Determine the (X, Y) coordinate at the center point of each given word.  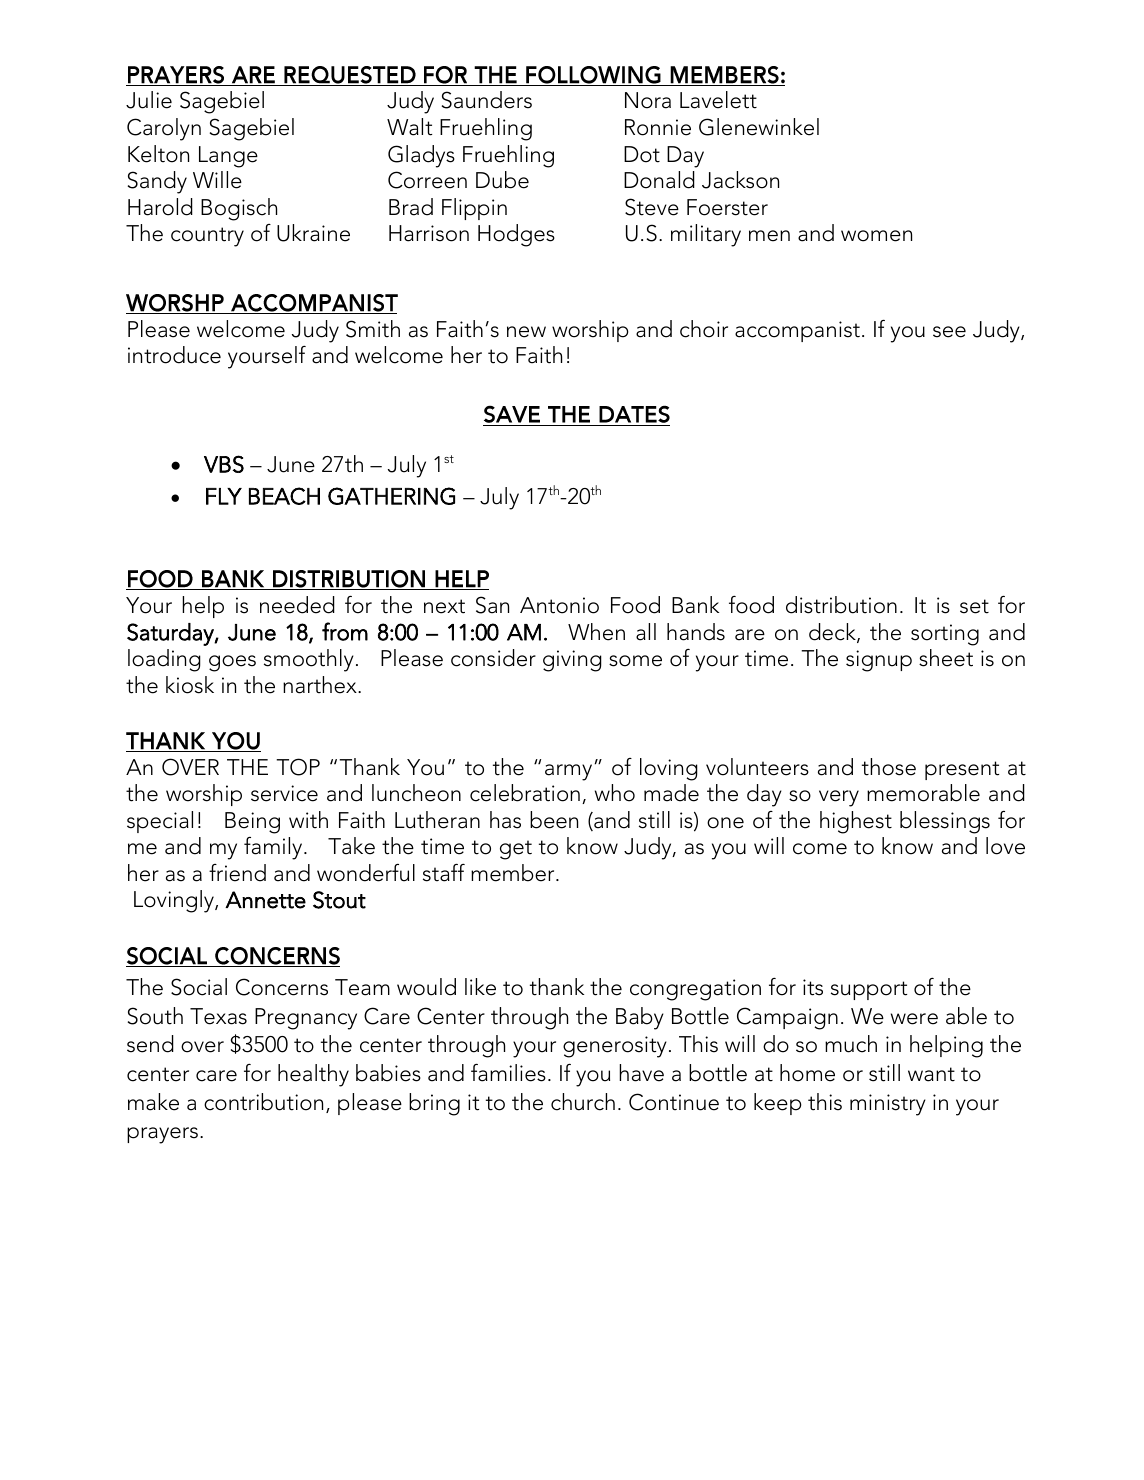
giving (572, 661)
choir (704, 329)
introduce (174, 355)
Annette (265, 900)
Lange (228, 157)
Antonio (559, 605)
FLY (224, 496)
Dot (642, 154)
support (869, 990)
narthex (321, 685)
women (876, 236)
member (514, 873)
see (949, 332)
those (889, 767)
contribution (263, 1102)
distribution (841, 605)
